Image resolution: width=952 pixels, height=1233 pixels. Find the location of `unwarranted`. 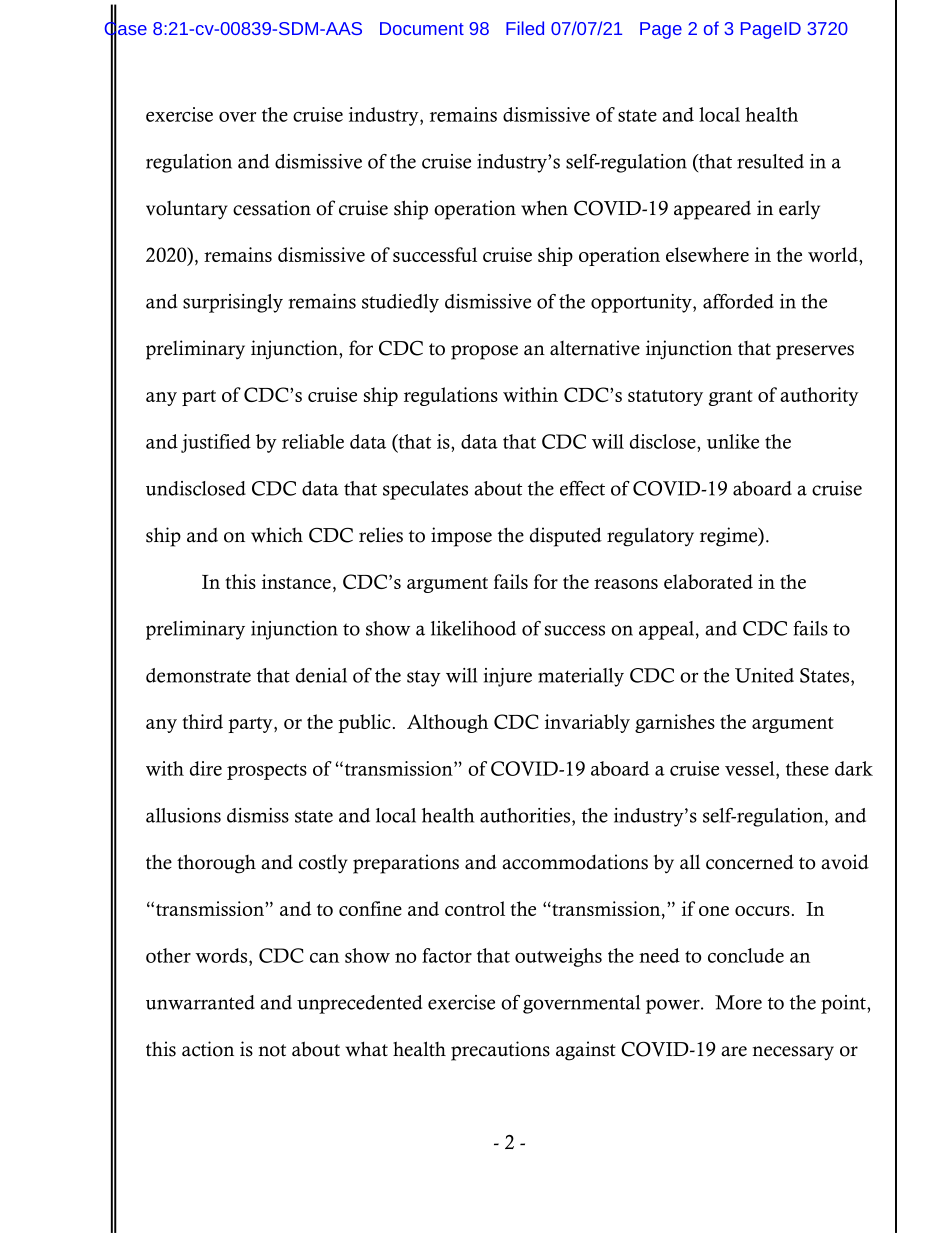

unwarranted is located at coordinates (200, 1002).
